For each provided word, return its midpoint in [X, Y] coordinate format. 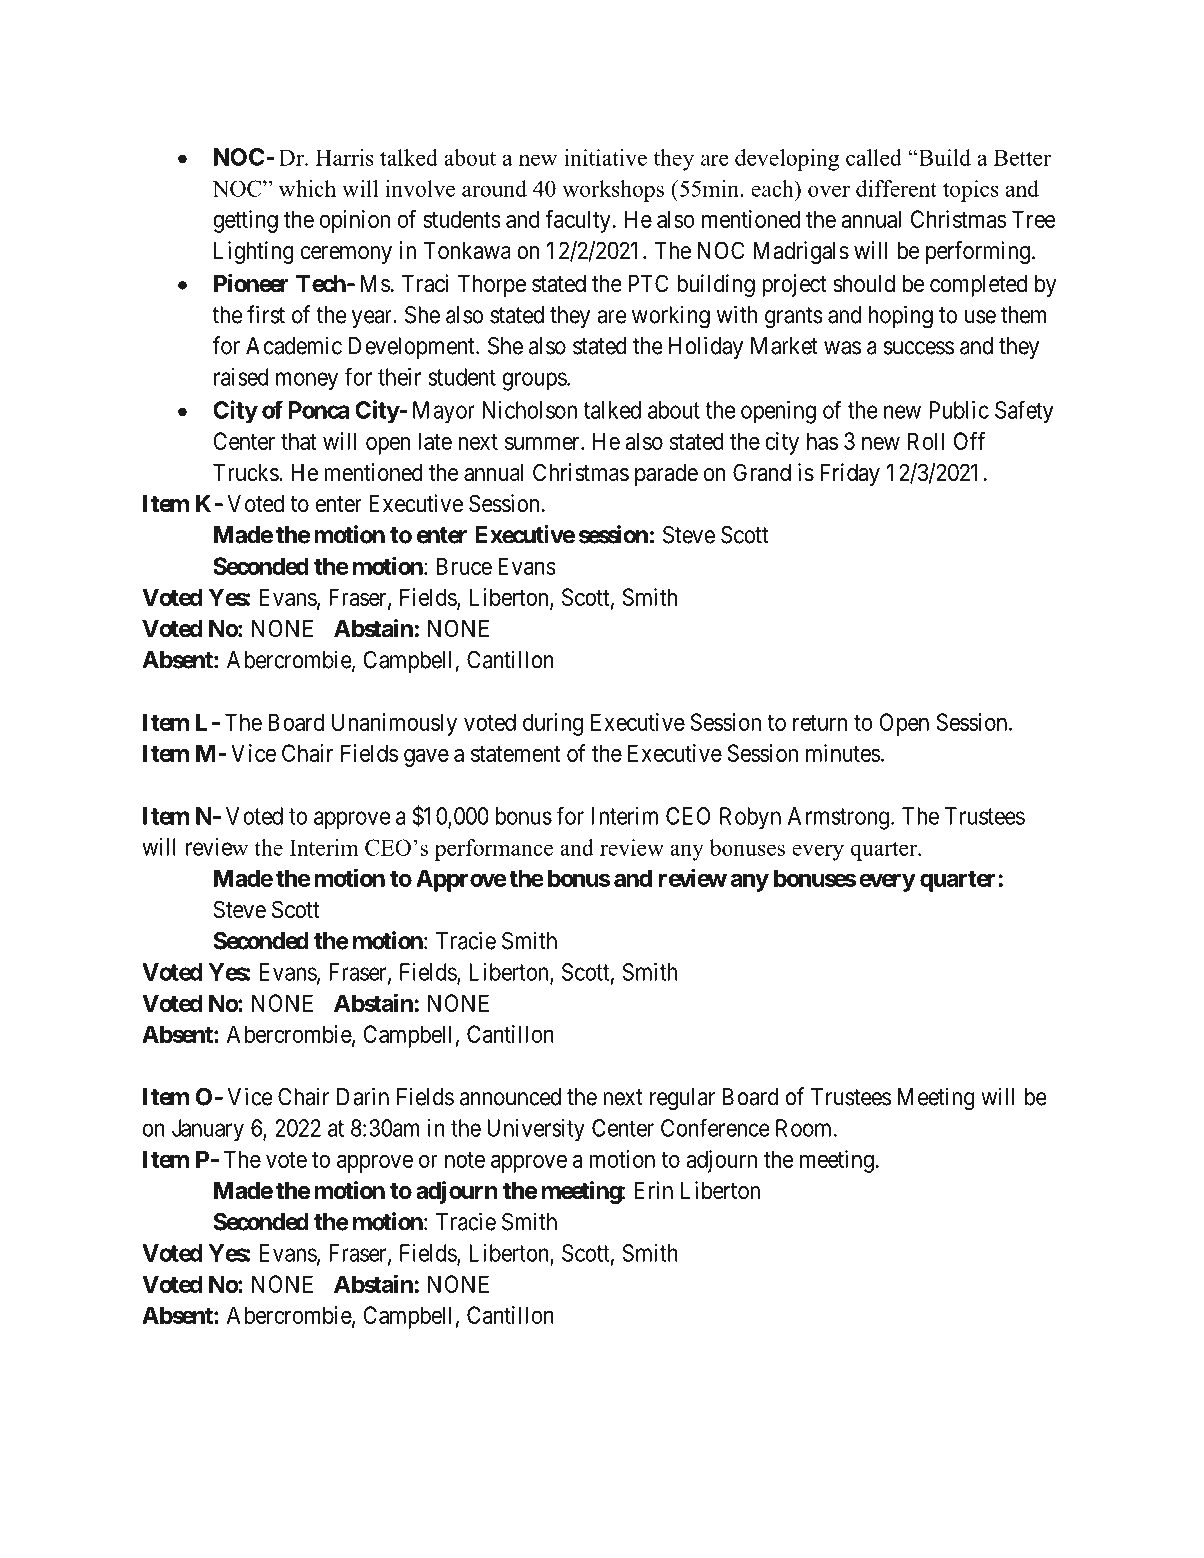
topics [971, 191]
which [307, 188]
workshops [613, 191]
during [553, 724]
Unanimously [394, 724]
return [820, 723]
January [208, 1130]
